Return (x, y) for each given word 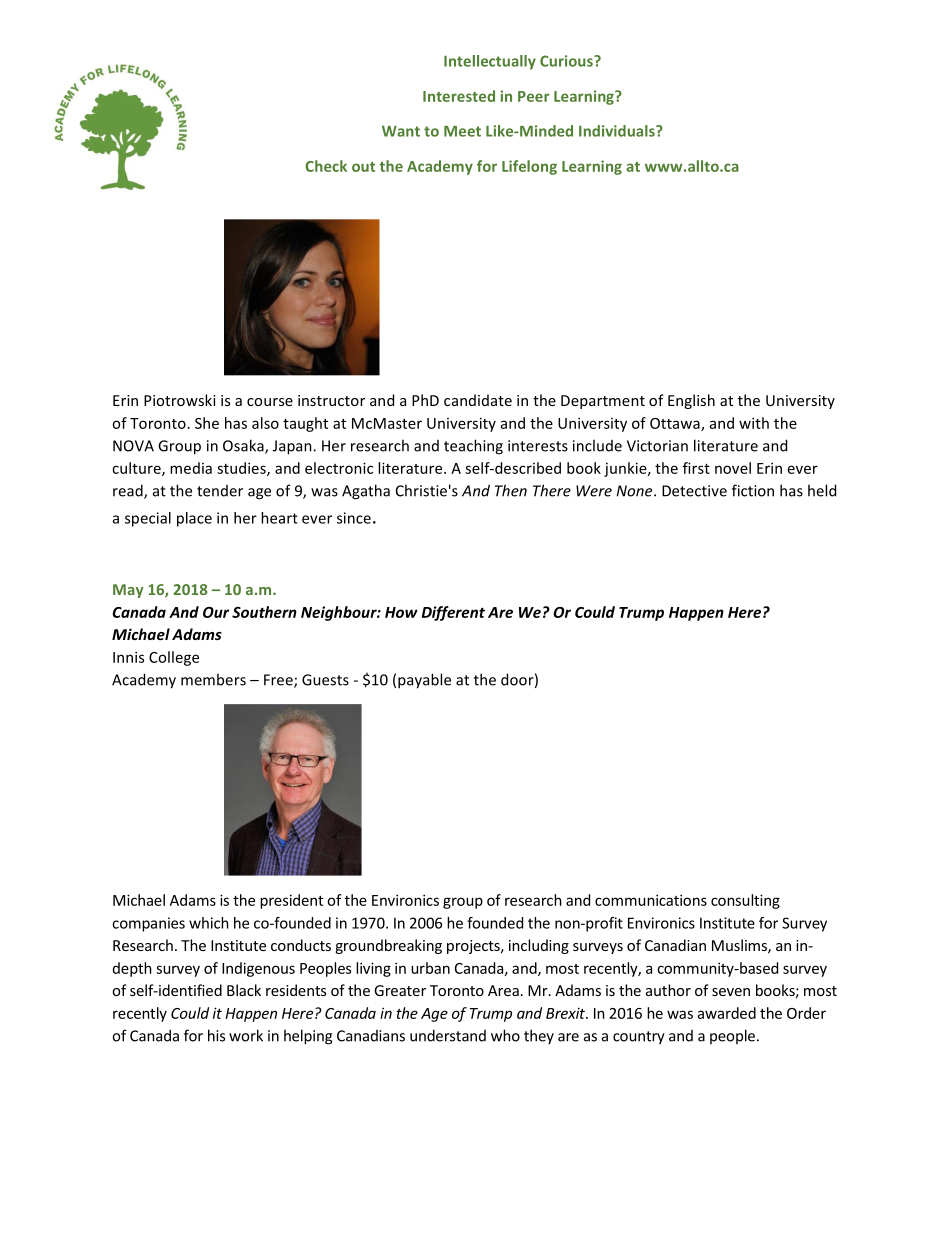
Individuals (618, 131)
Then (511, 490)
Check (326, 166)
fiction (753, 490)
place (194, 519)
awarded (727, 1013)
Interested (459, 96)
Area (503, 990)
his (216, 1035)
